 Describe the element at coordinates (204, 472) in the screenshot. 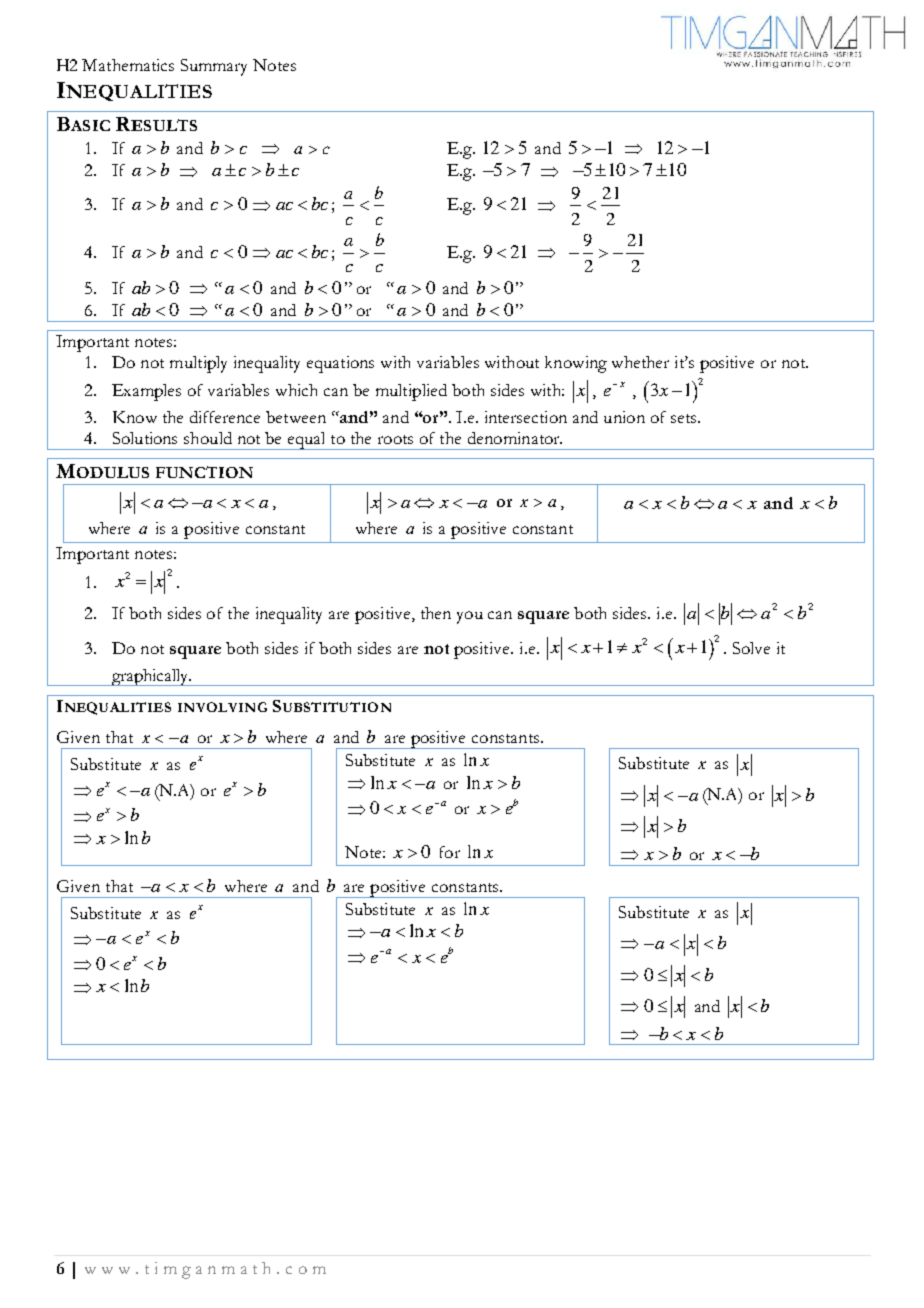

I see `FUNCTION` at that location.
